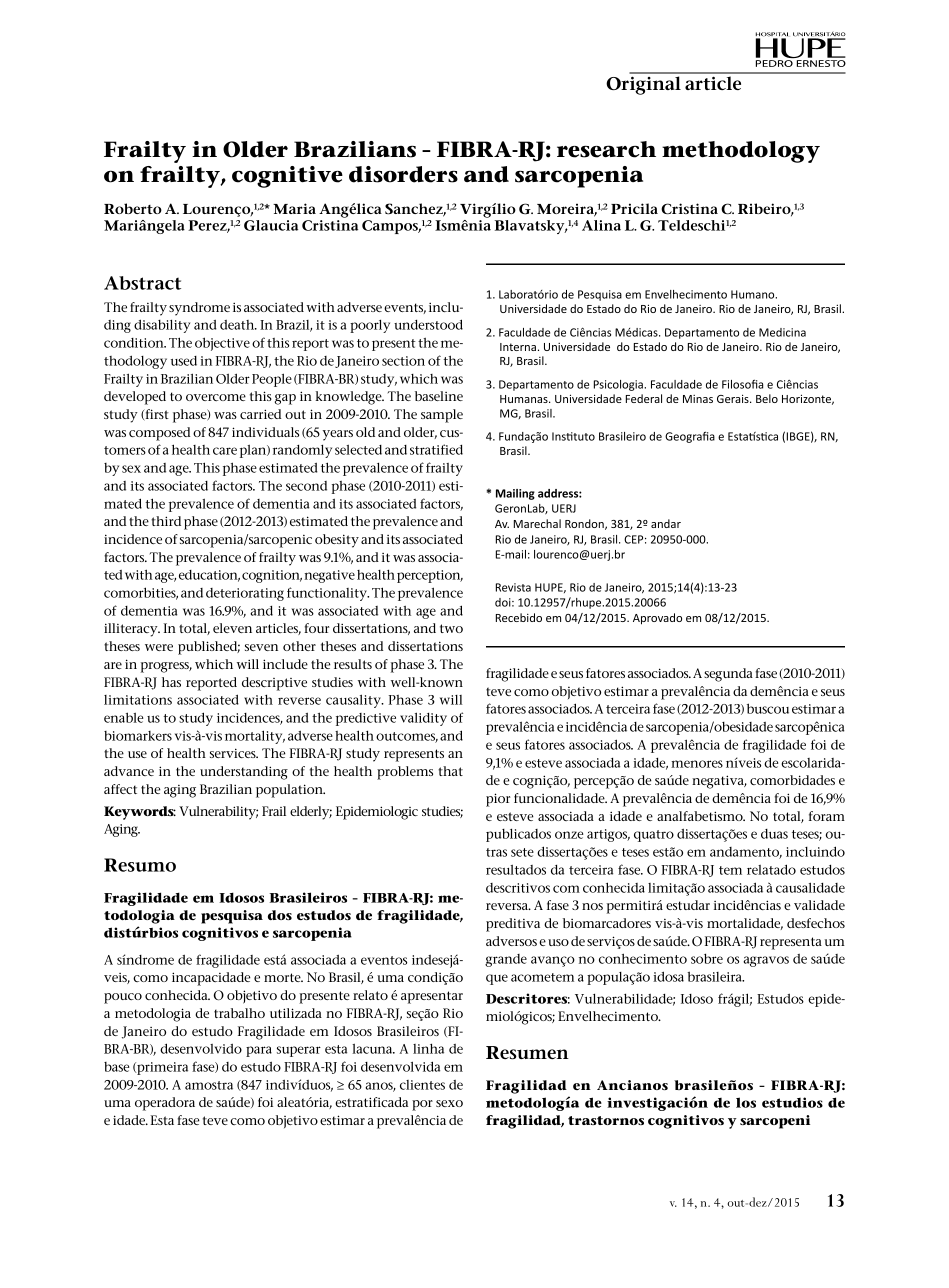 The height and width of the page is (1288, 949). What do you see at coordinates (774, 834) in the page?
I see `duas` at bounding box center [774, 834].
